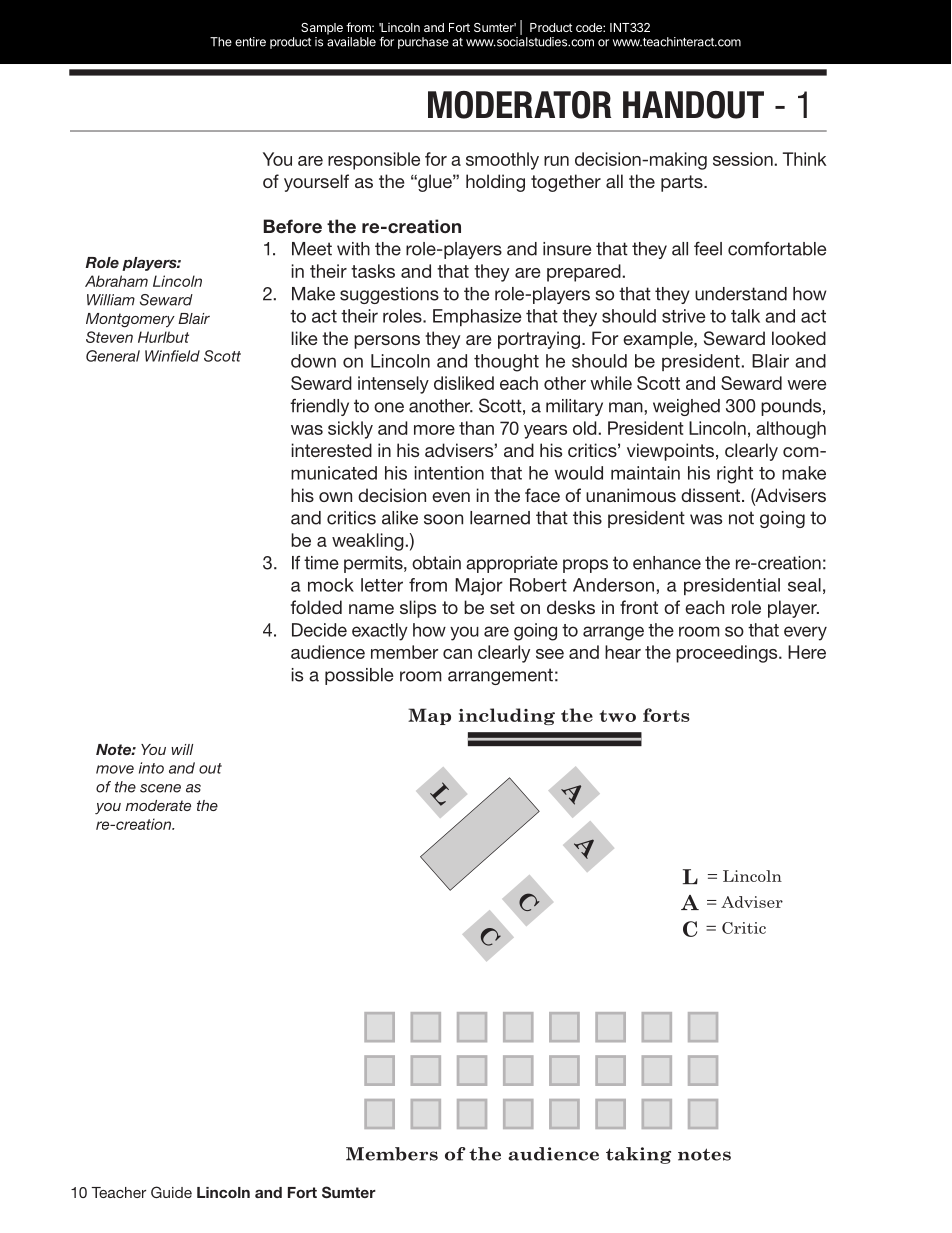 The height and width of the page is (1233, 952). What do you see at coordinates (319, 630) in the page?
I see `Decide` at bounding box center [319, 630].
